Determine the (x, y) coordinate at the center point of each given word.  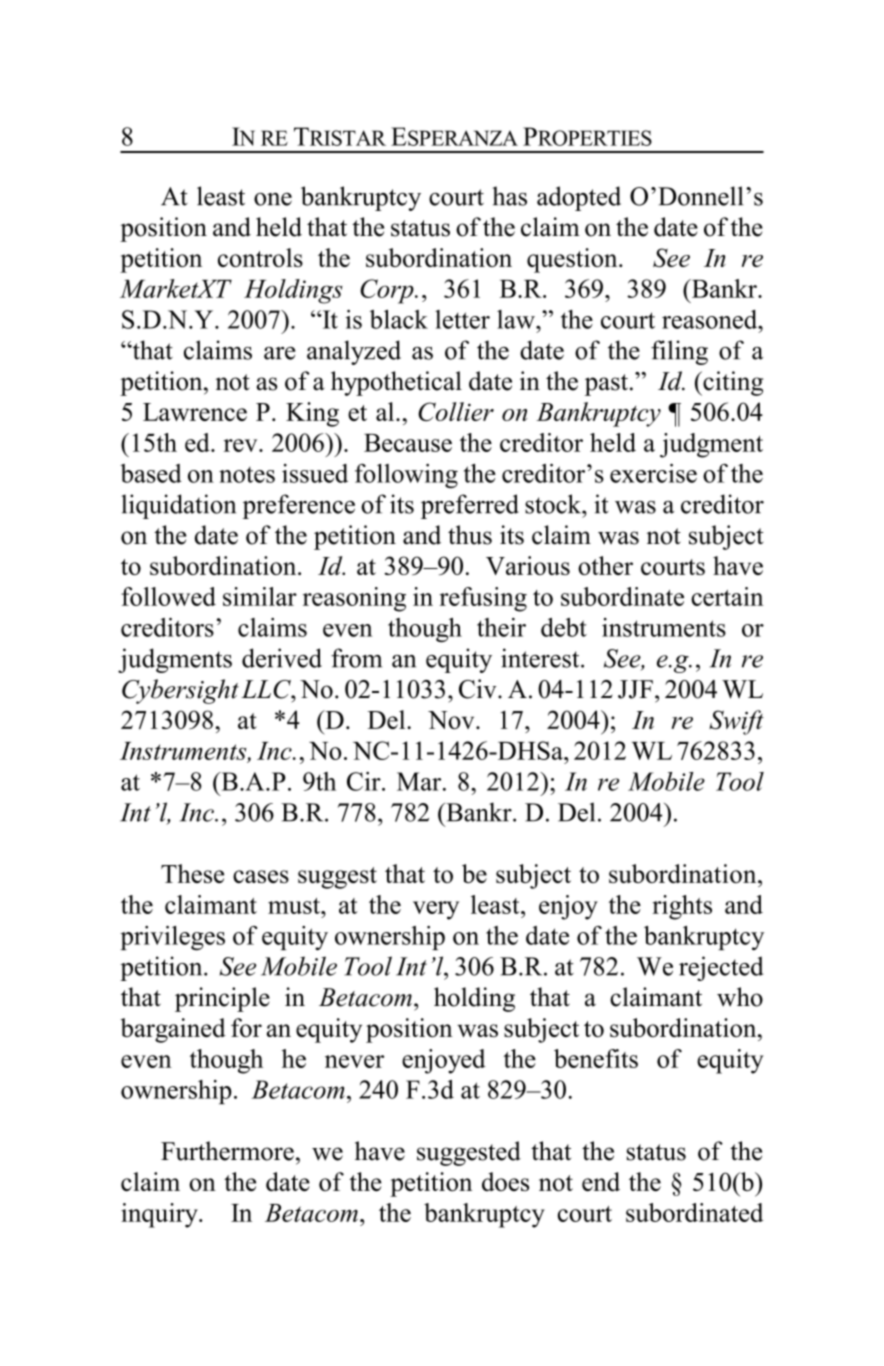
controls (260, 257)
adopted (579, 198)
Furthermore (227, 1151)
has (509, 196)
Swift (736, 722)
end (601, 1182)
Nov (452, 720)
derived (282, 658)
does (505, 1181)
